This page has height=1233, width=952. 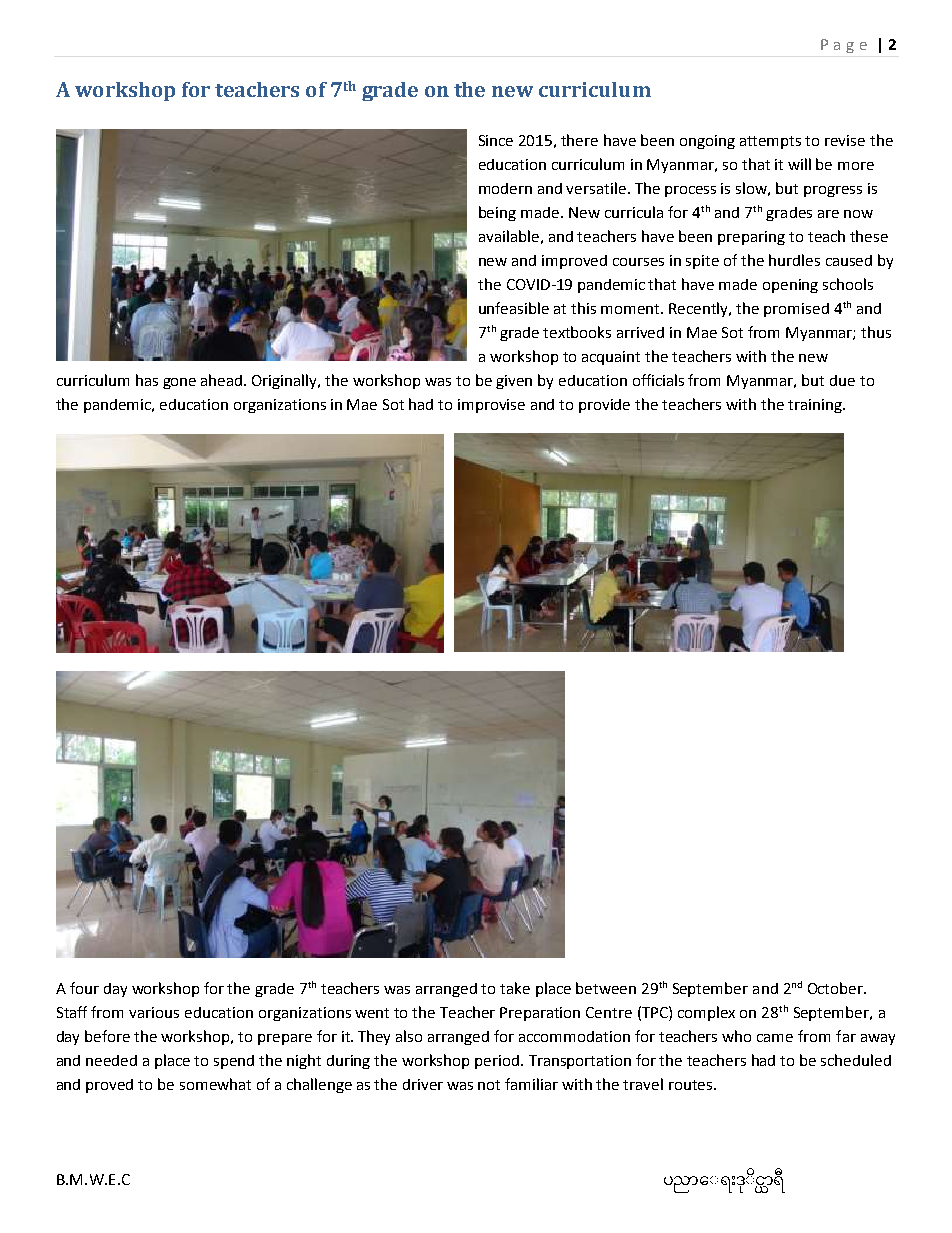 What do you see at coordinates (775, 1038) in the page?
I see `came` at bounding box center [775, 1038].
